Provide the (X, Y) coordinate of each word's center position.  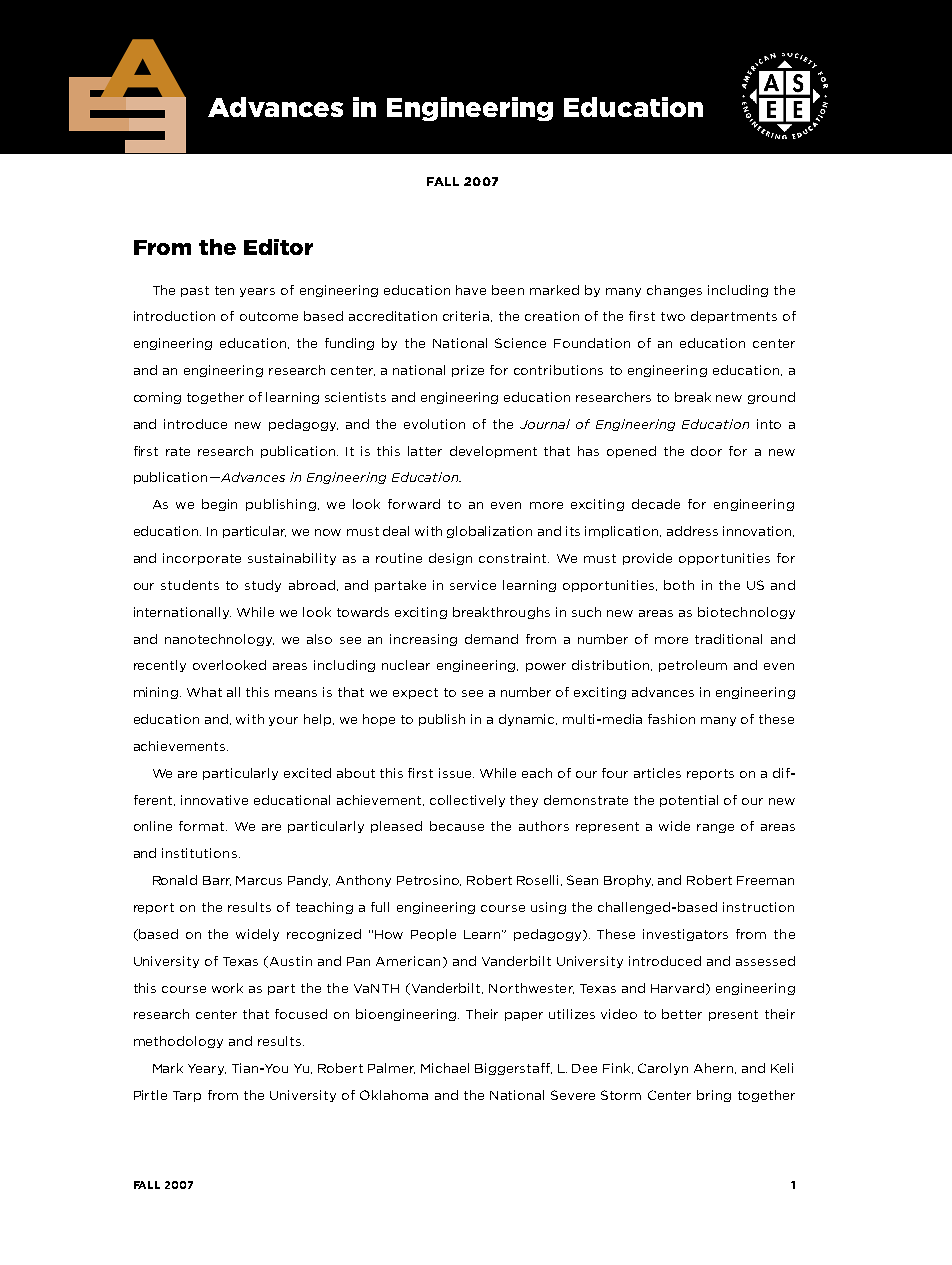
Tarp (187, 1096)
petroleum (693, 666)
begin (219, 505)
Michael (445, 1068)
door (706, 451)
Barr (217, 881)
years (257, 292)
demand (491, 639)
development (493, 452)
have (471, 290)
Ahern (715, 1068)
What (204, 692)
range (715, 828)
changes (674, 291)
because (457, 826)
